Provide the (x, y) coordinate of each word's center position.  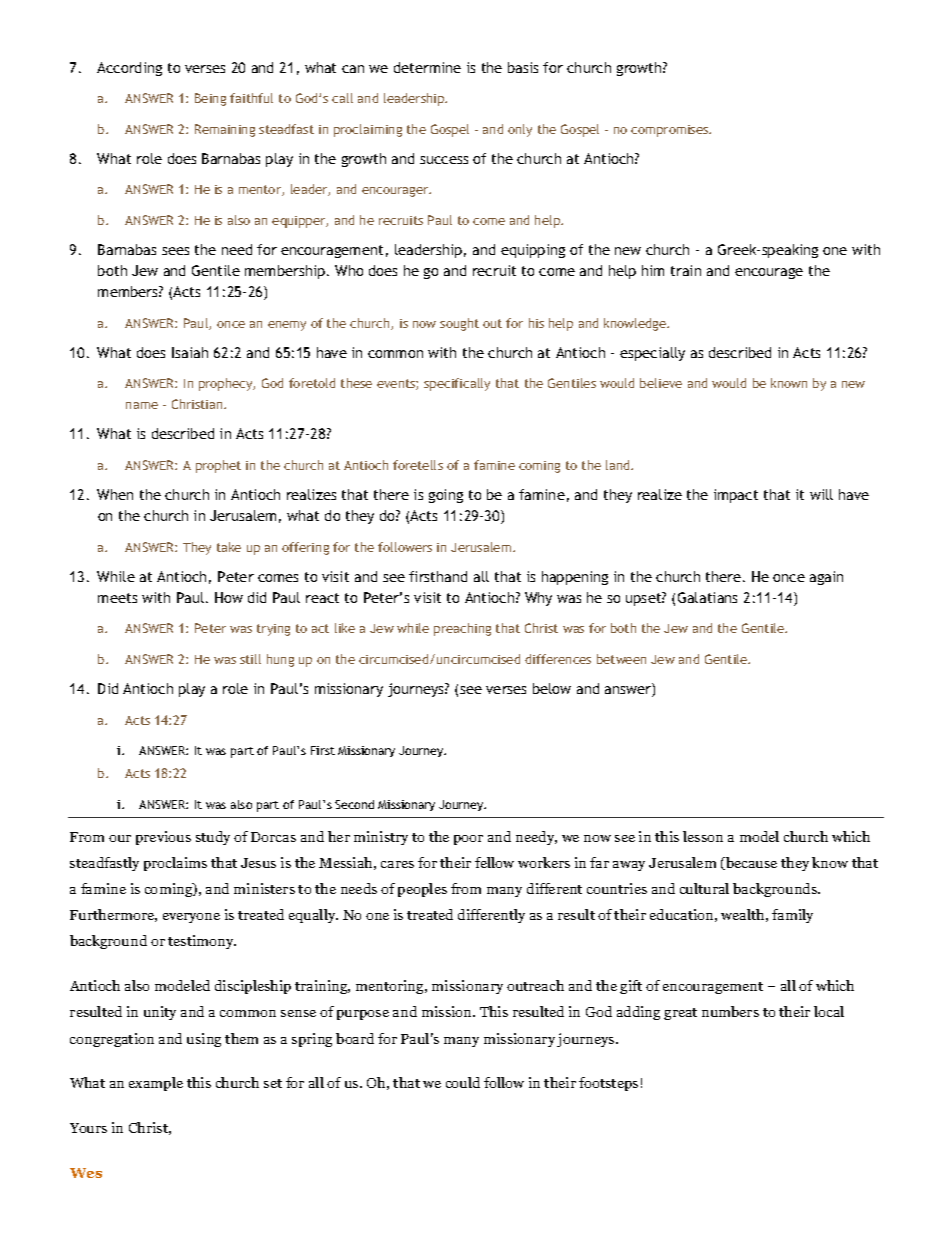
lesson (703, 836)
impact (736, 496)
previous (163, 838)
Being (210, 99)
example (156, 1084)
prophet (218, 466)
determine (427, 67)
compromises (671, 131)
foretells (418, 465)
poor (468, 840)
